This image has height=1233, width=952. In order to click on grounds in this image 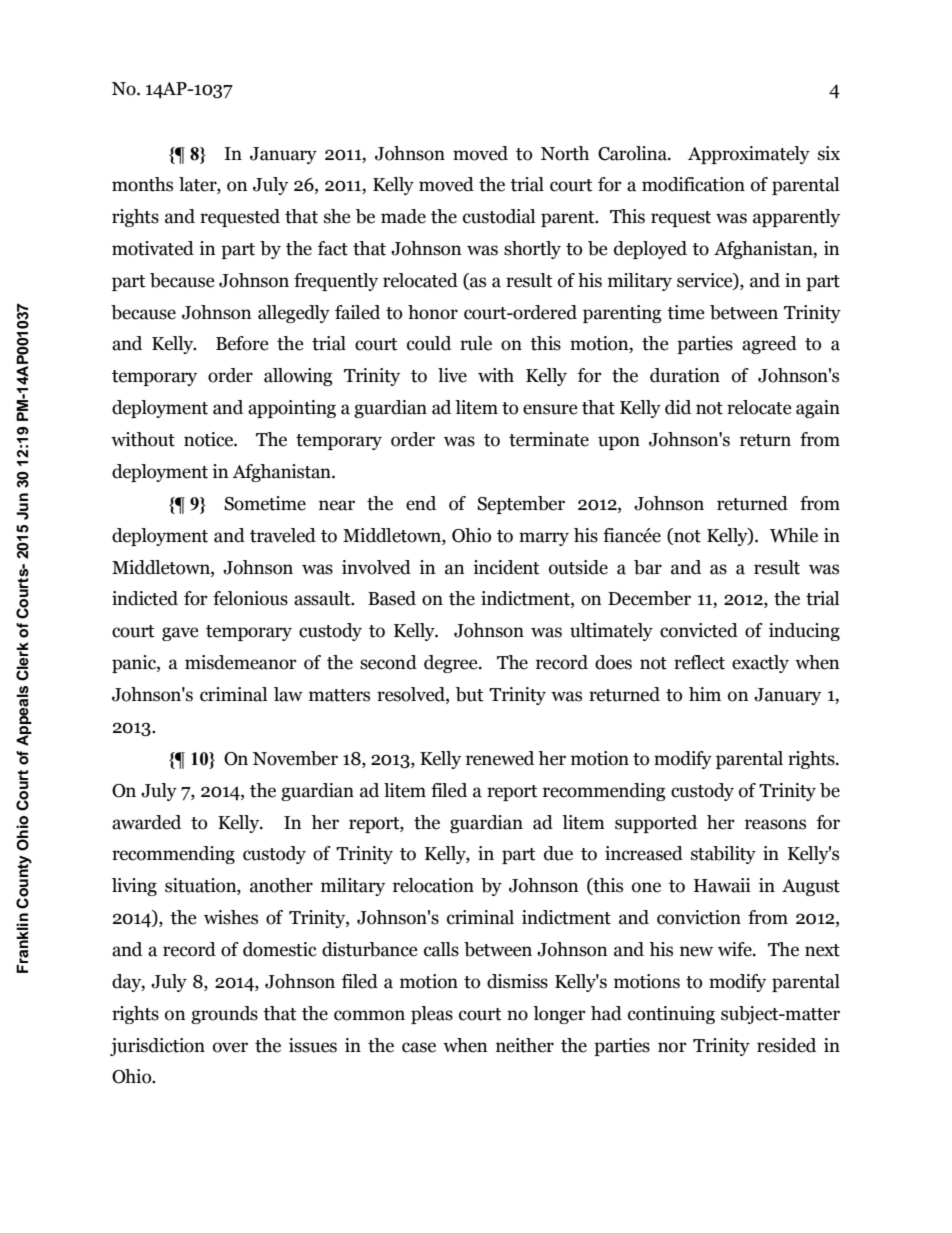, I will do `click(224, 1015)`.
